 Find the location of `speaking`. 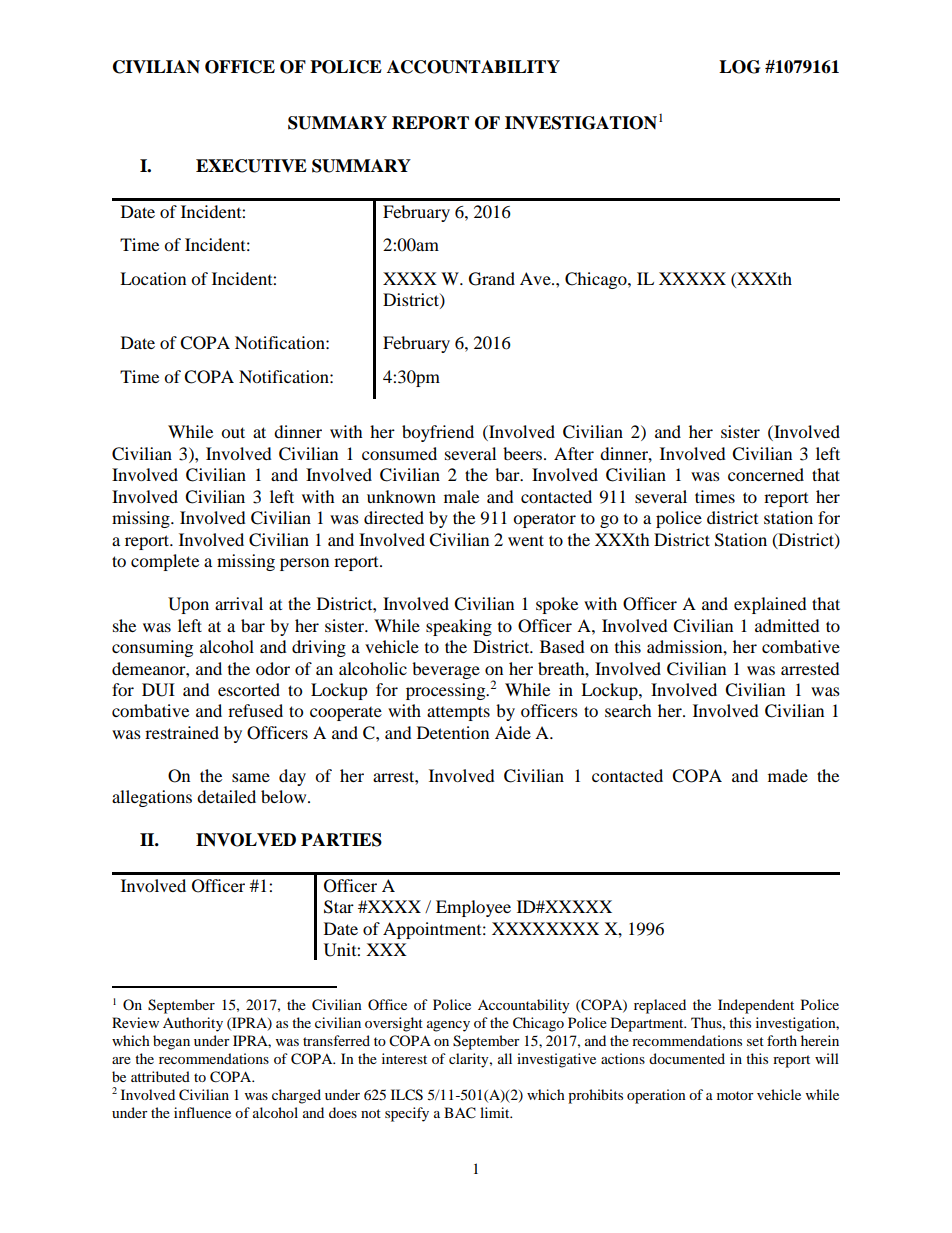

speaking is located at coordinates (459, 627).
